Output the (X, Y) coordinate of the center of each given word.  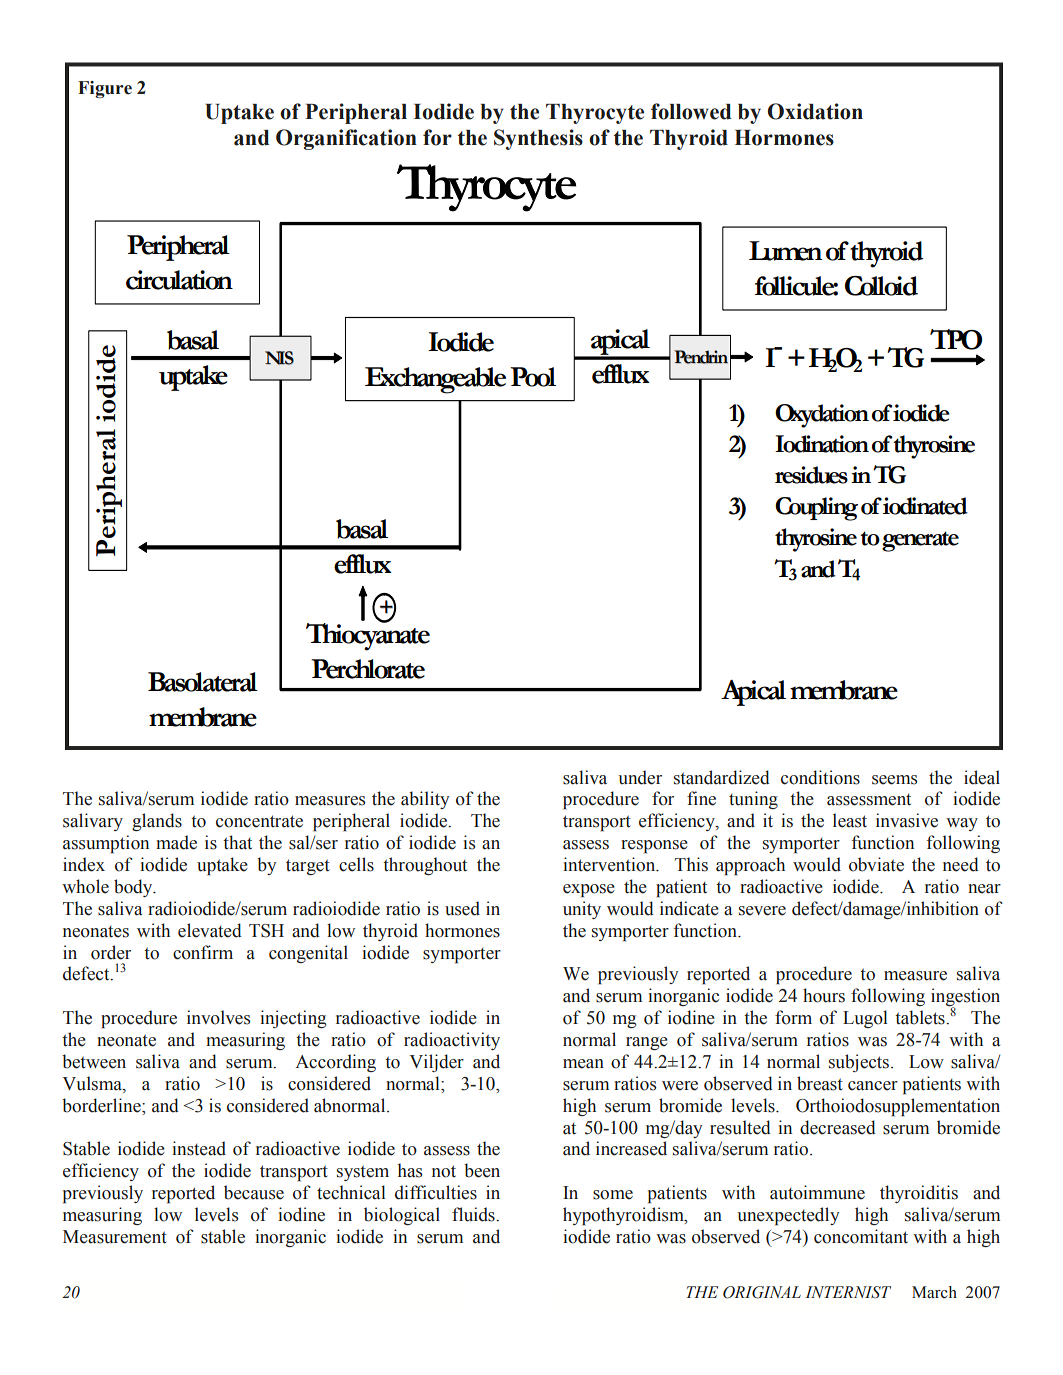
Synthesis (538, 139)
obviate (876, 864)
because (254, 1192)
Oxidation (815, 111)
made (176, 842)
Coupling (816, 509)
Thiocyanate (368, 636)
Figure (105, 89)
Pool (533, 377)
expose (589, 891)
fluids (474, 1214)
